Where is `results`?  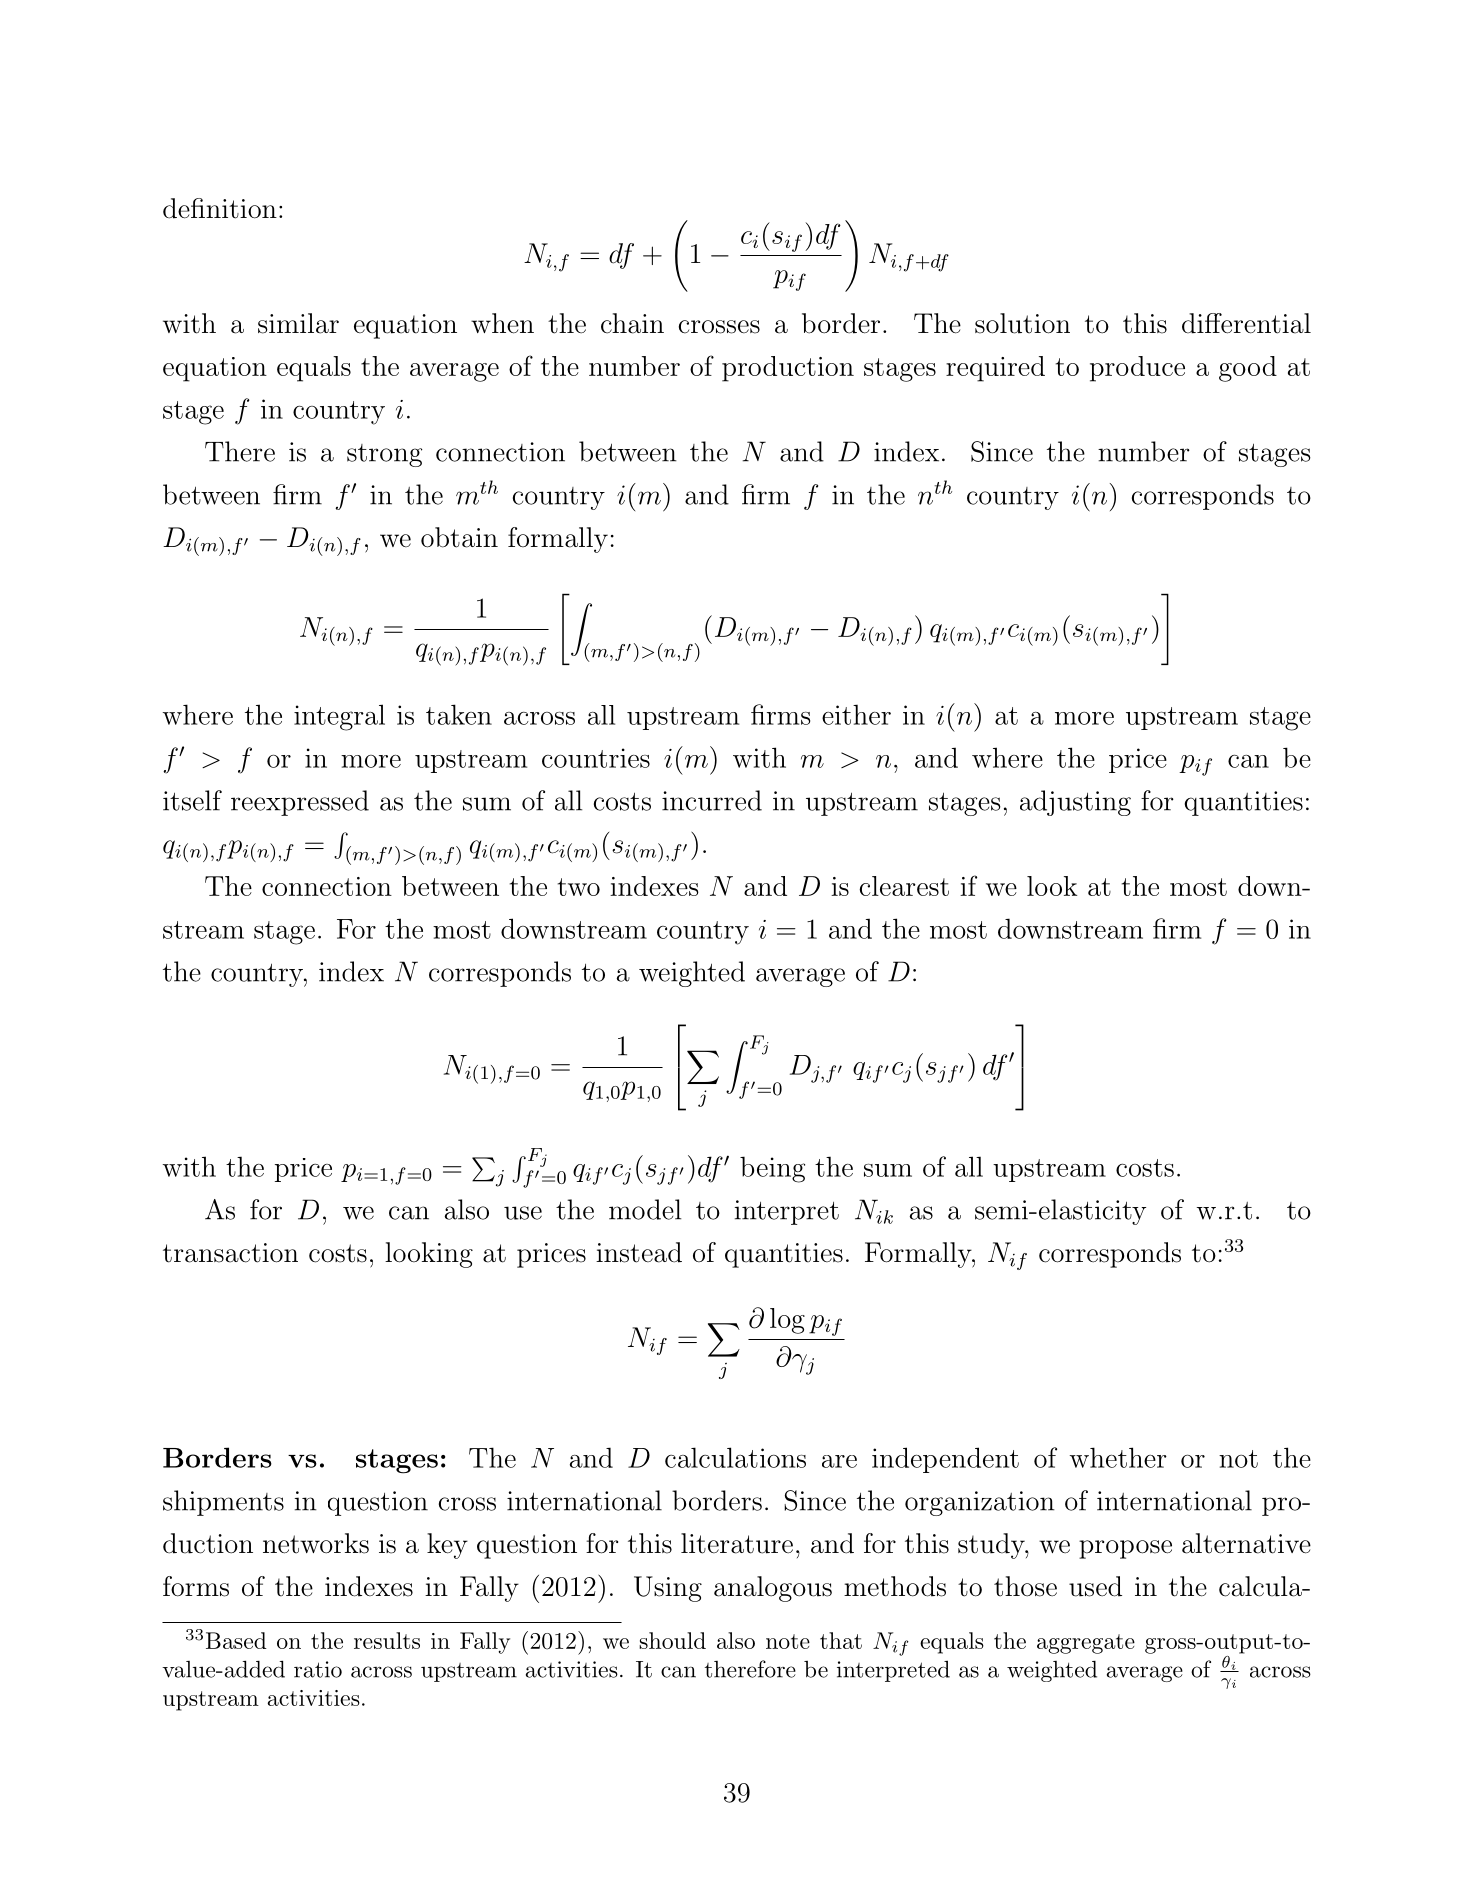
results is located at coordinates (387, 1640).
